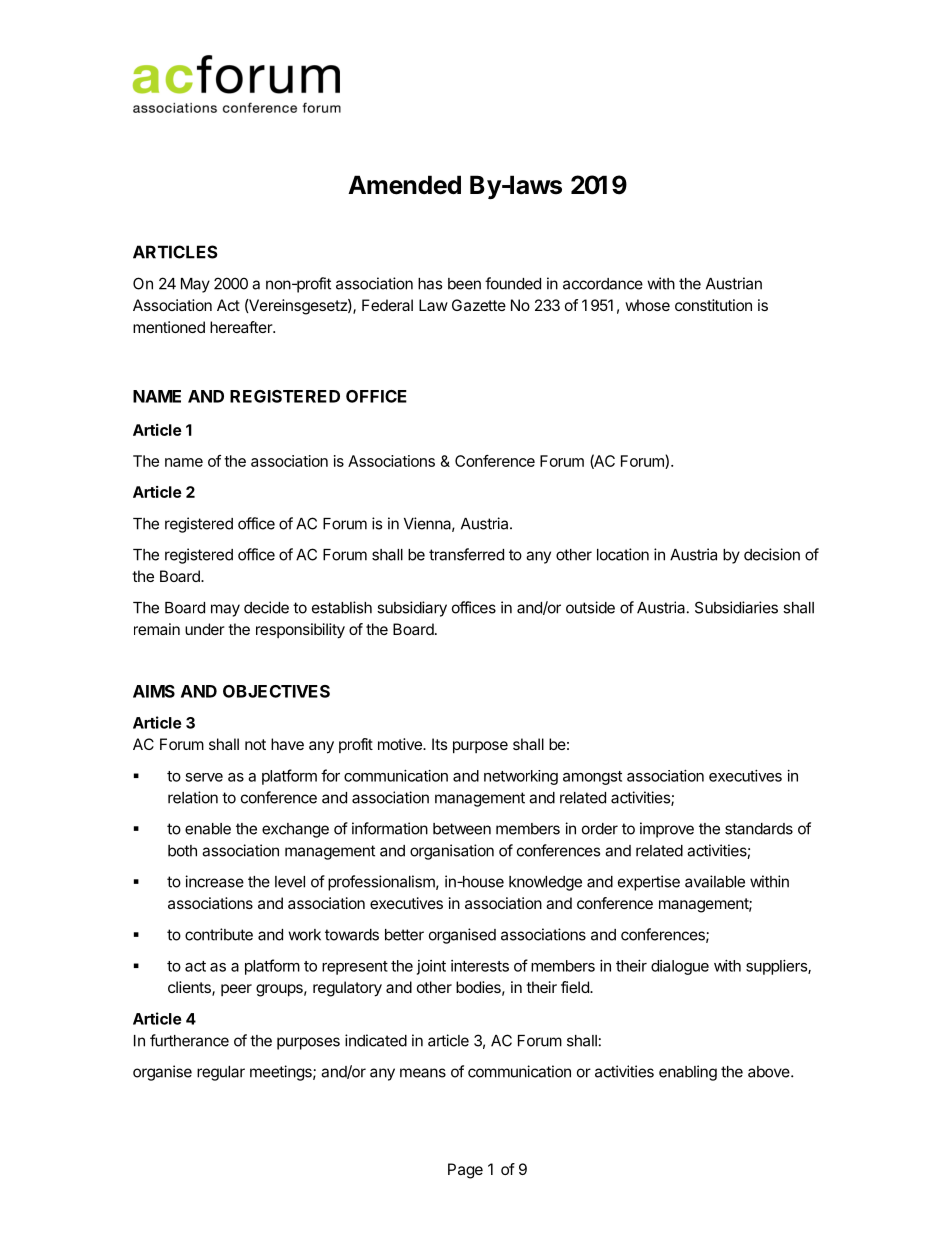  What do you see at coordinates (715, 881) in the screenshot?
I see `available` at bounding box center [715, 881].
